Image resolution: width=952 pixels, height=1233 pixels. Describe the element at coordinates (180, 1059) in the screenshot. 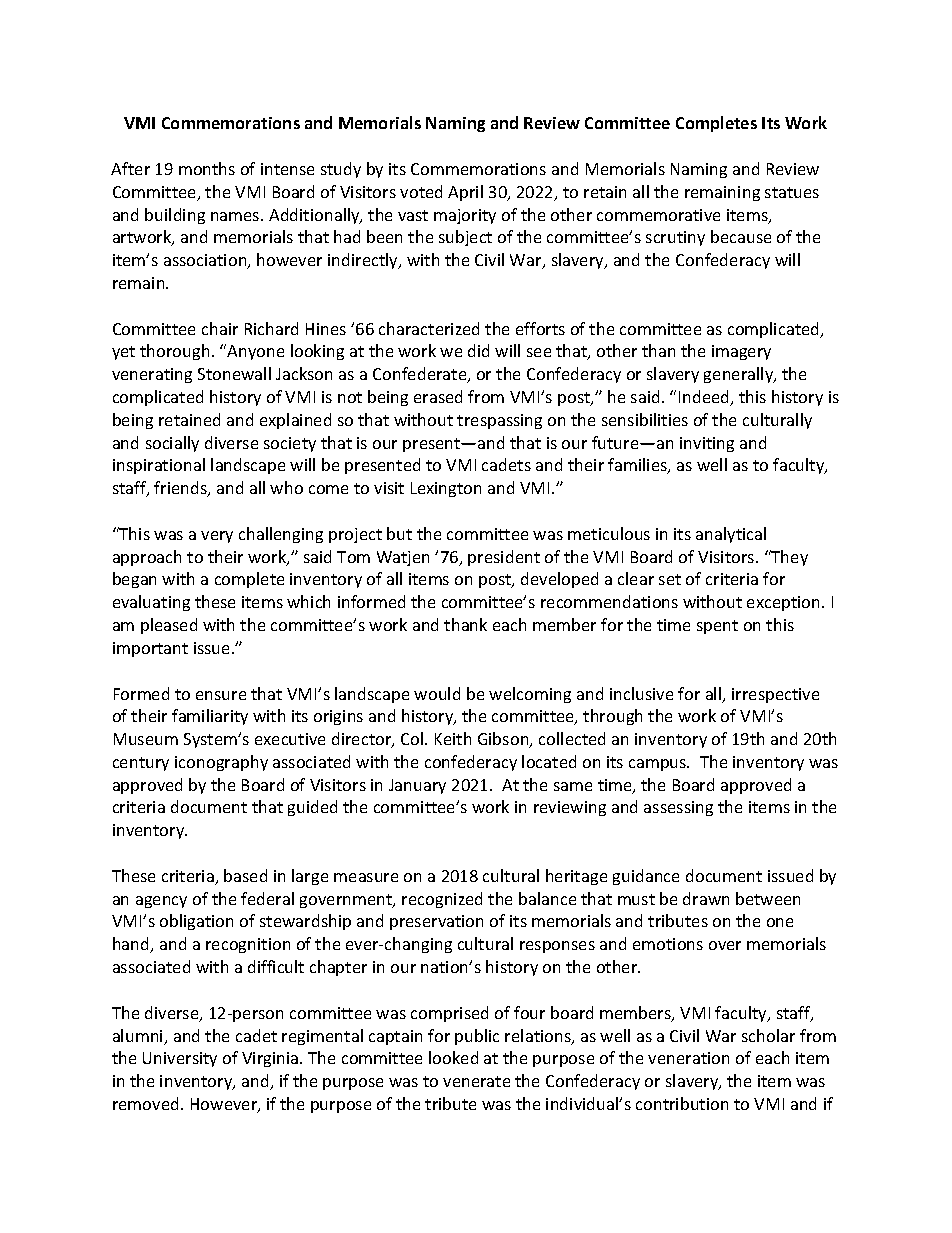

I see `University` at that location.
